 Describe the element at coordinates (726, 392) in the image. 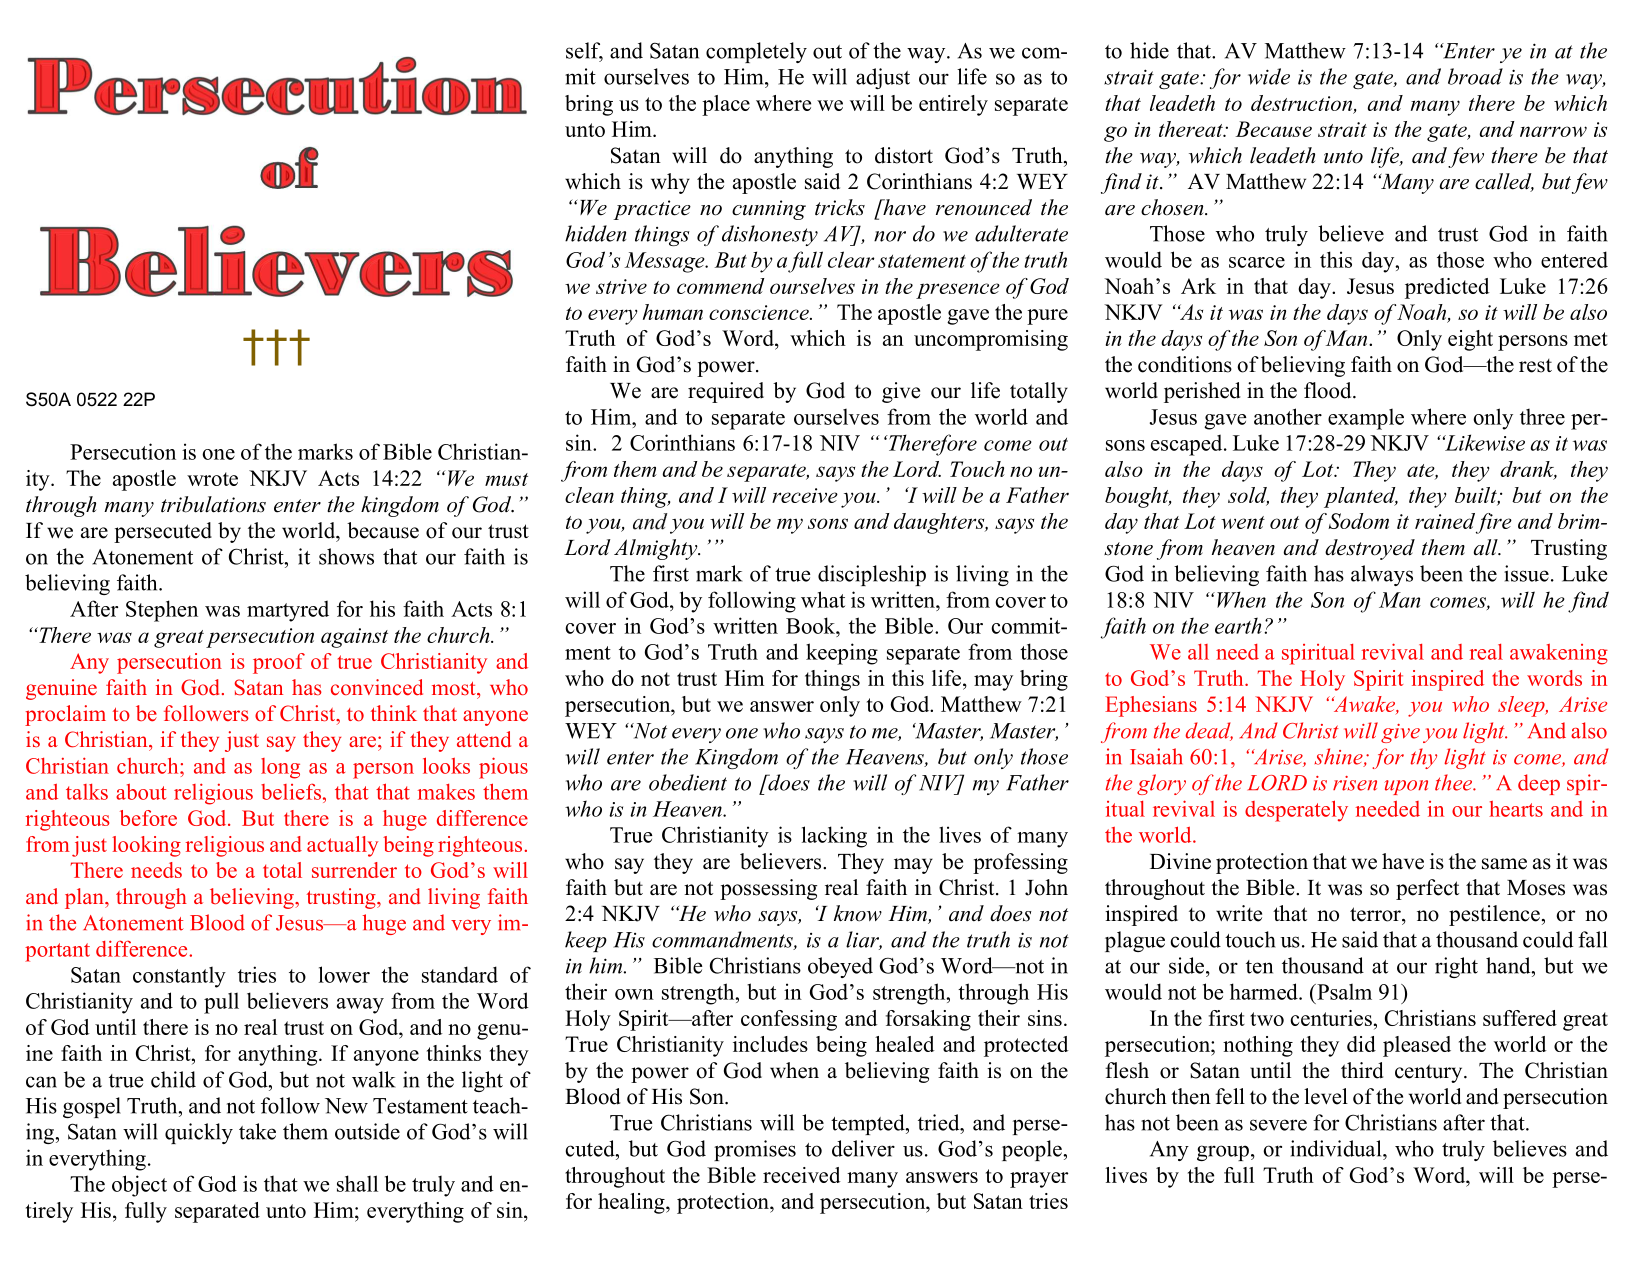

I see `required` at that location.
